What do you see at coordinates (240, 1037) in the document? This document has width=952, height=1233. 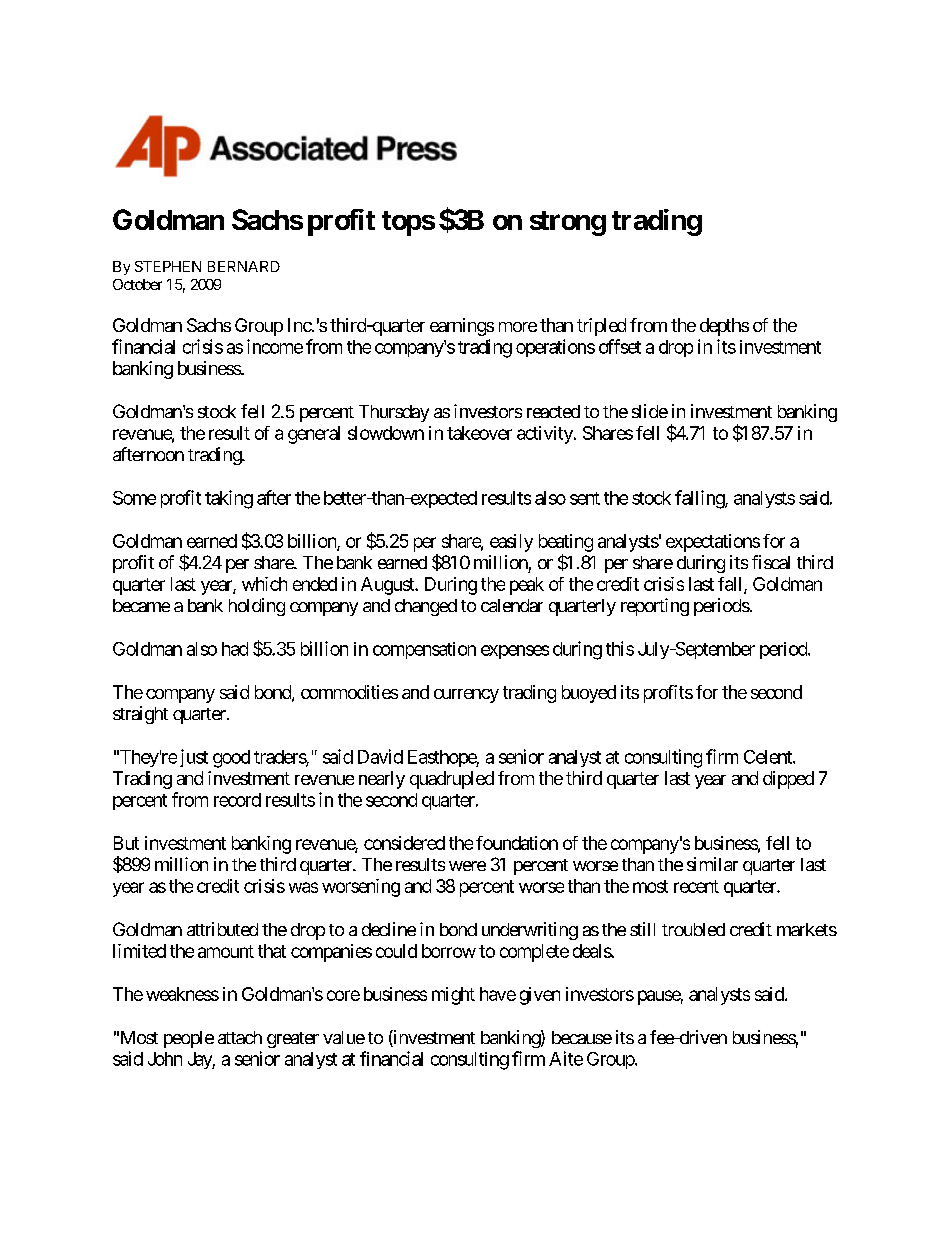 I see `attach` at bounding box center [240, 1037].
